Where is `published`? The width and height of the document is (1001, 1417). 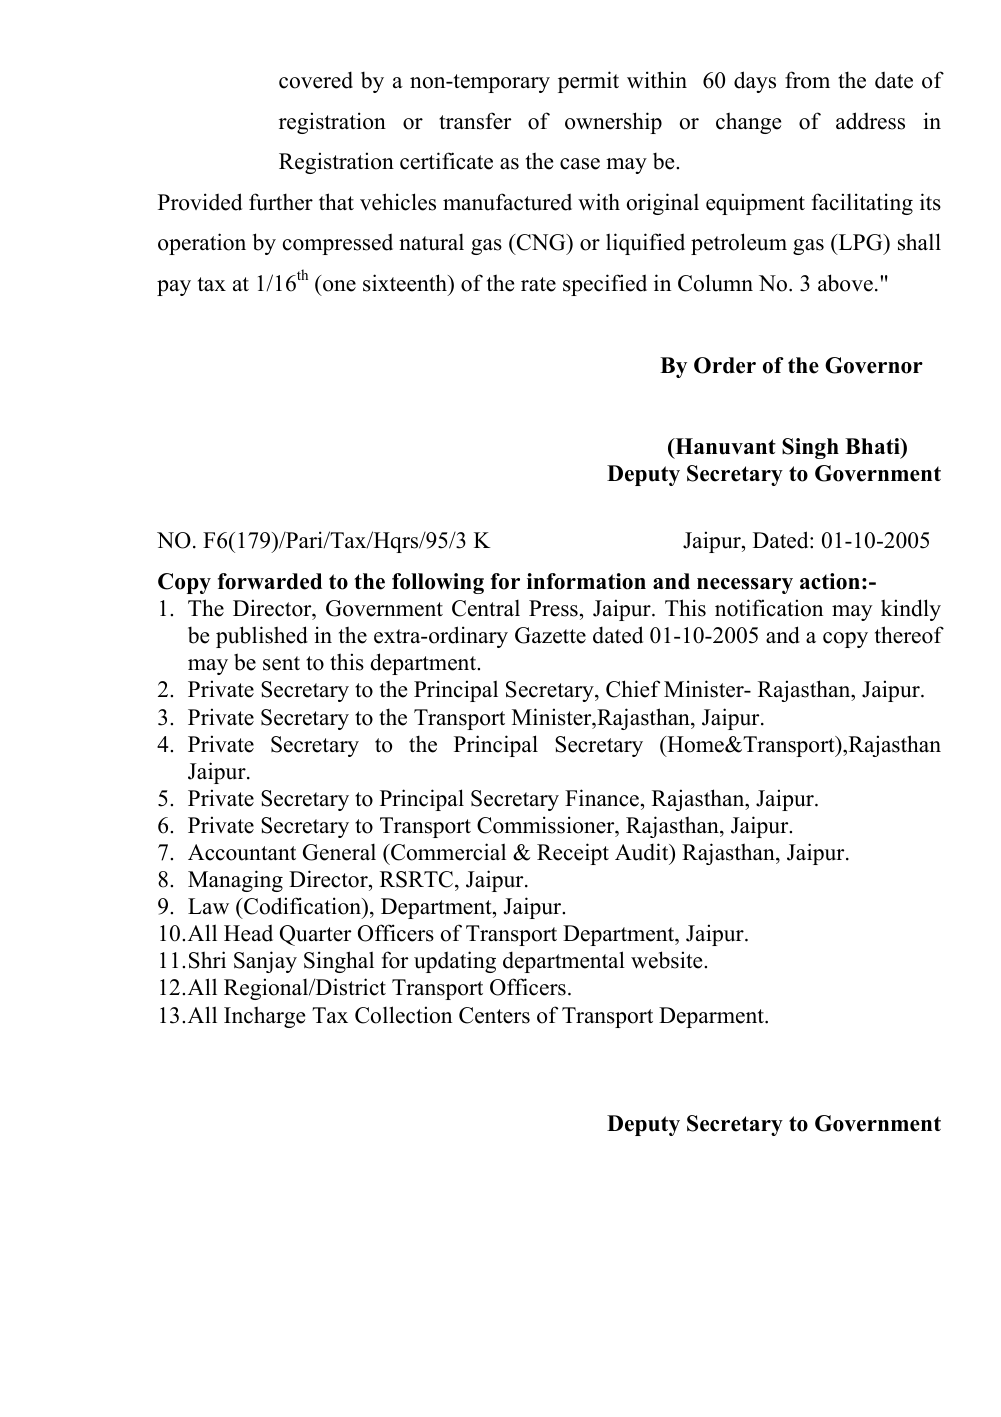
published is located at coordinates (262, 637).
